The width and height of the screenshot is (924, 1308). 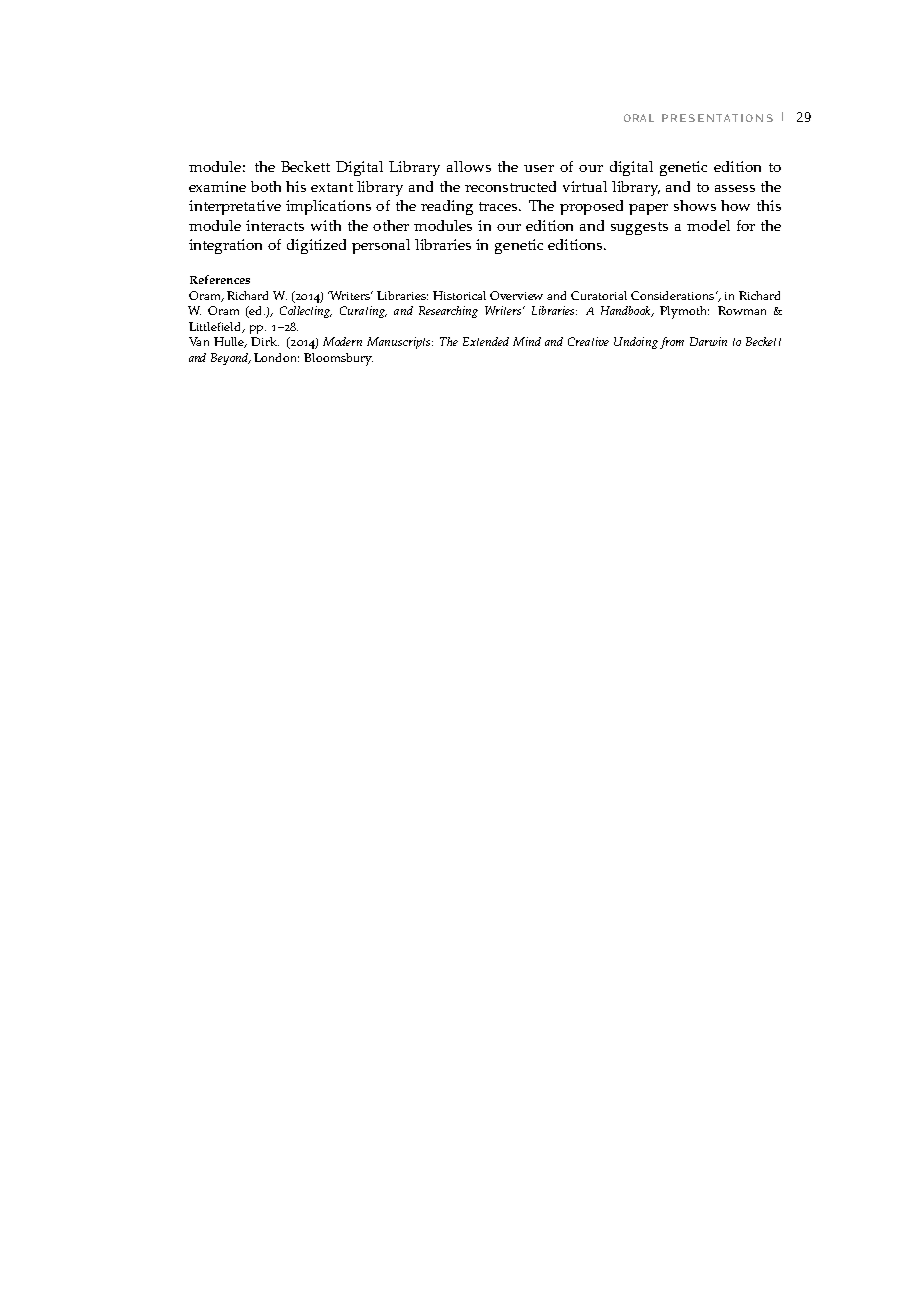 I want to click on Considerations, so click(x=674, y=295).
